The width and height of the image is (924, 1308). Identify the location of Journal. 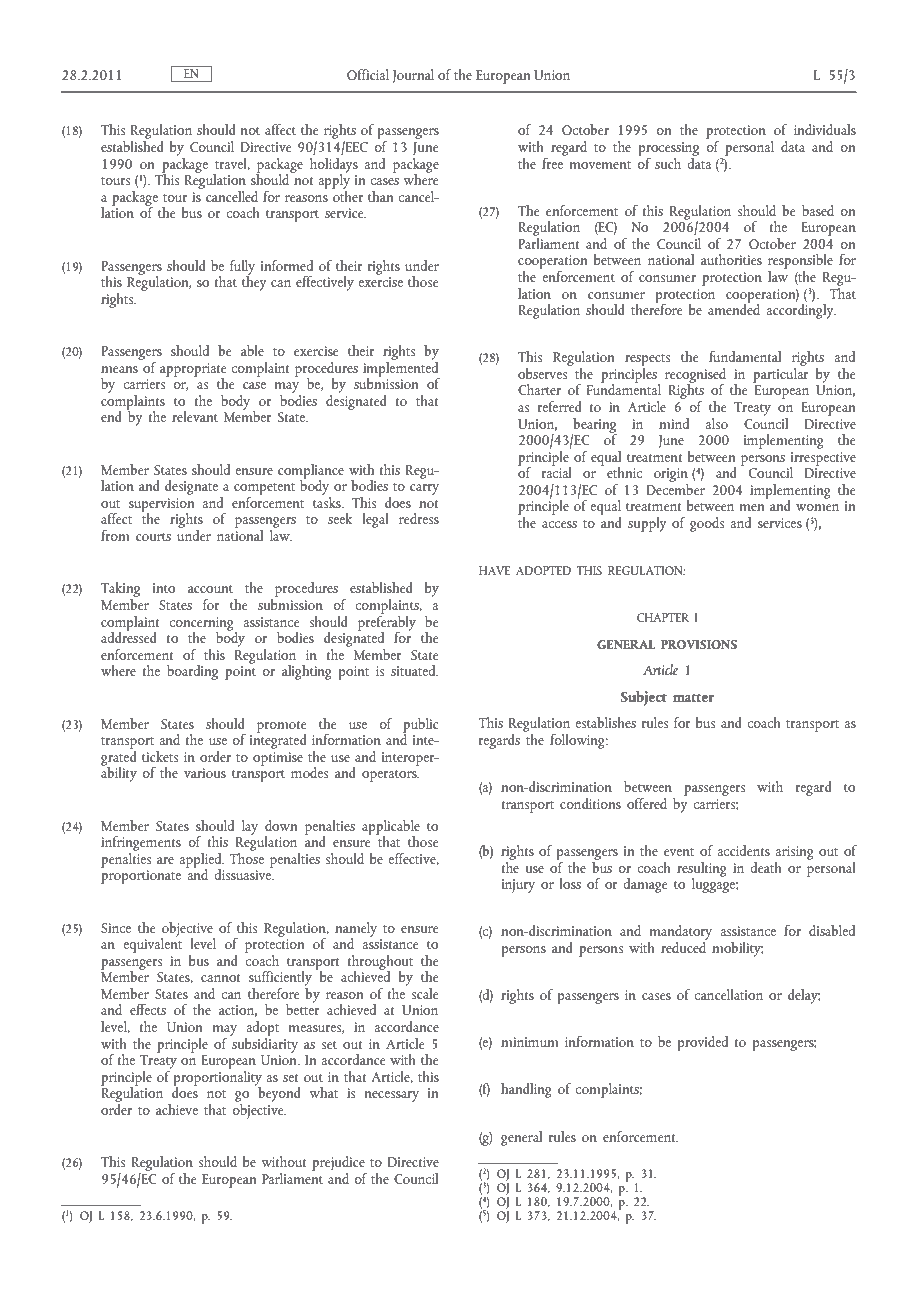
(413, 76).
